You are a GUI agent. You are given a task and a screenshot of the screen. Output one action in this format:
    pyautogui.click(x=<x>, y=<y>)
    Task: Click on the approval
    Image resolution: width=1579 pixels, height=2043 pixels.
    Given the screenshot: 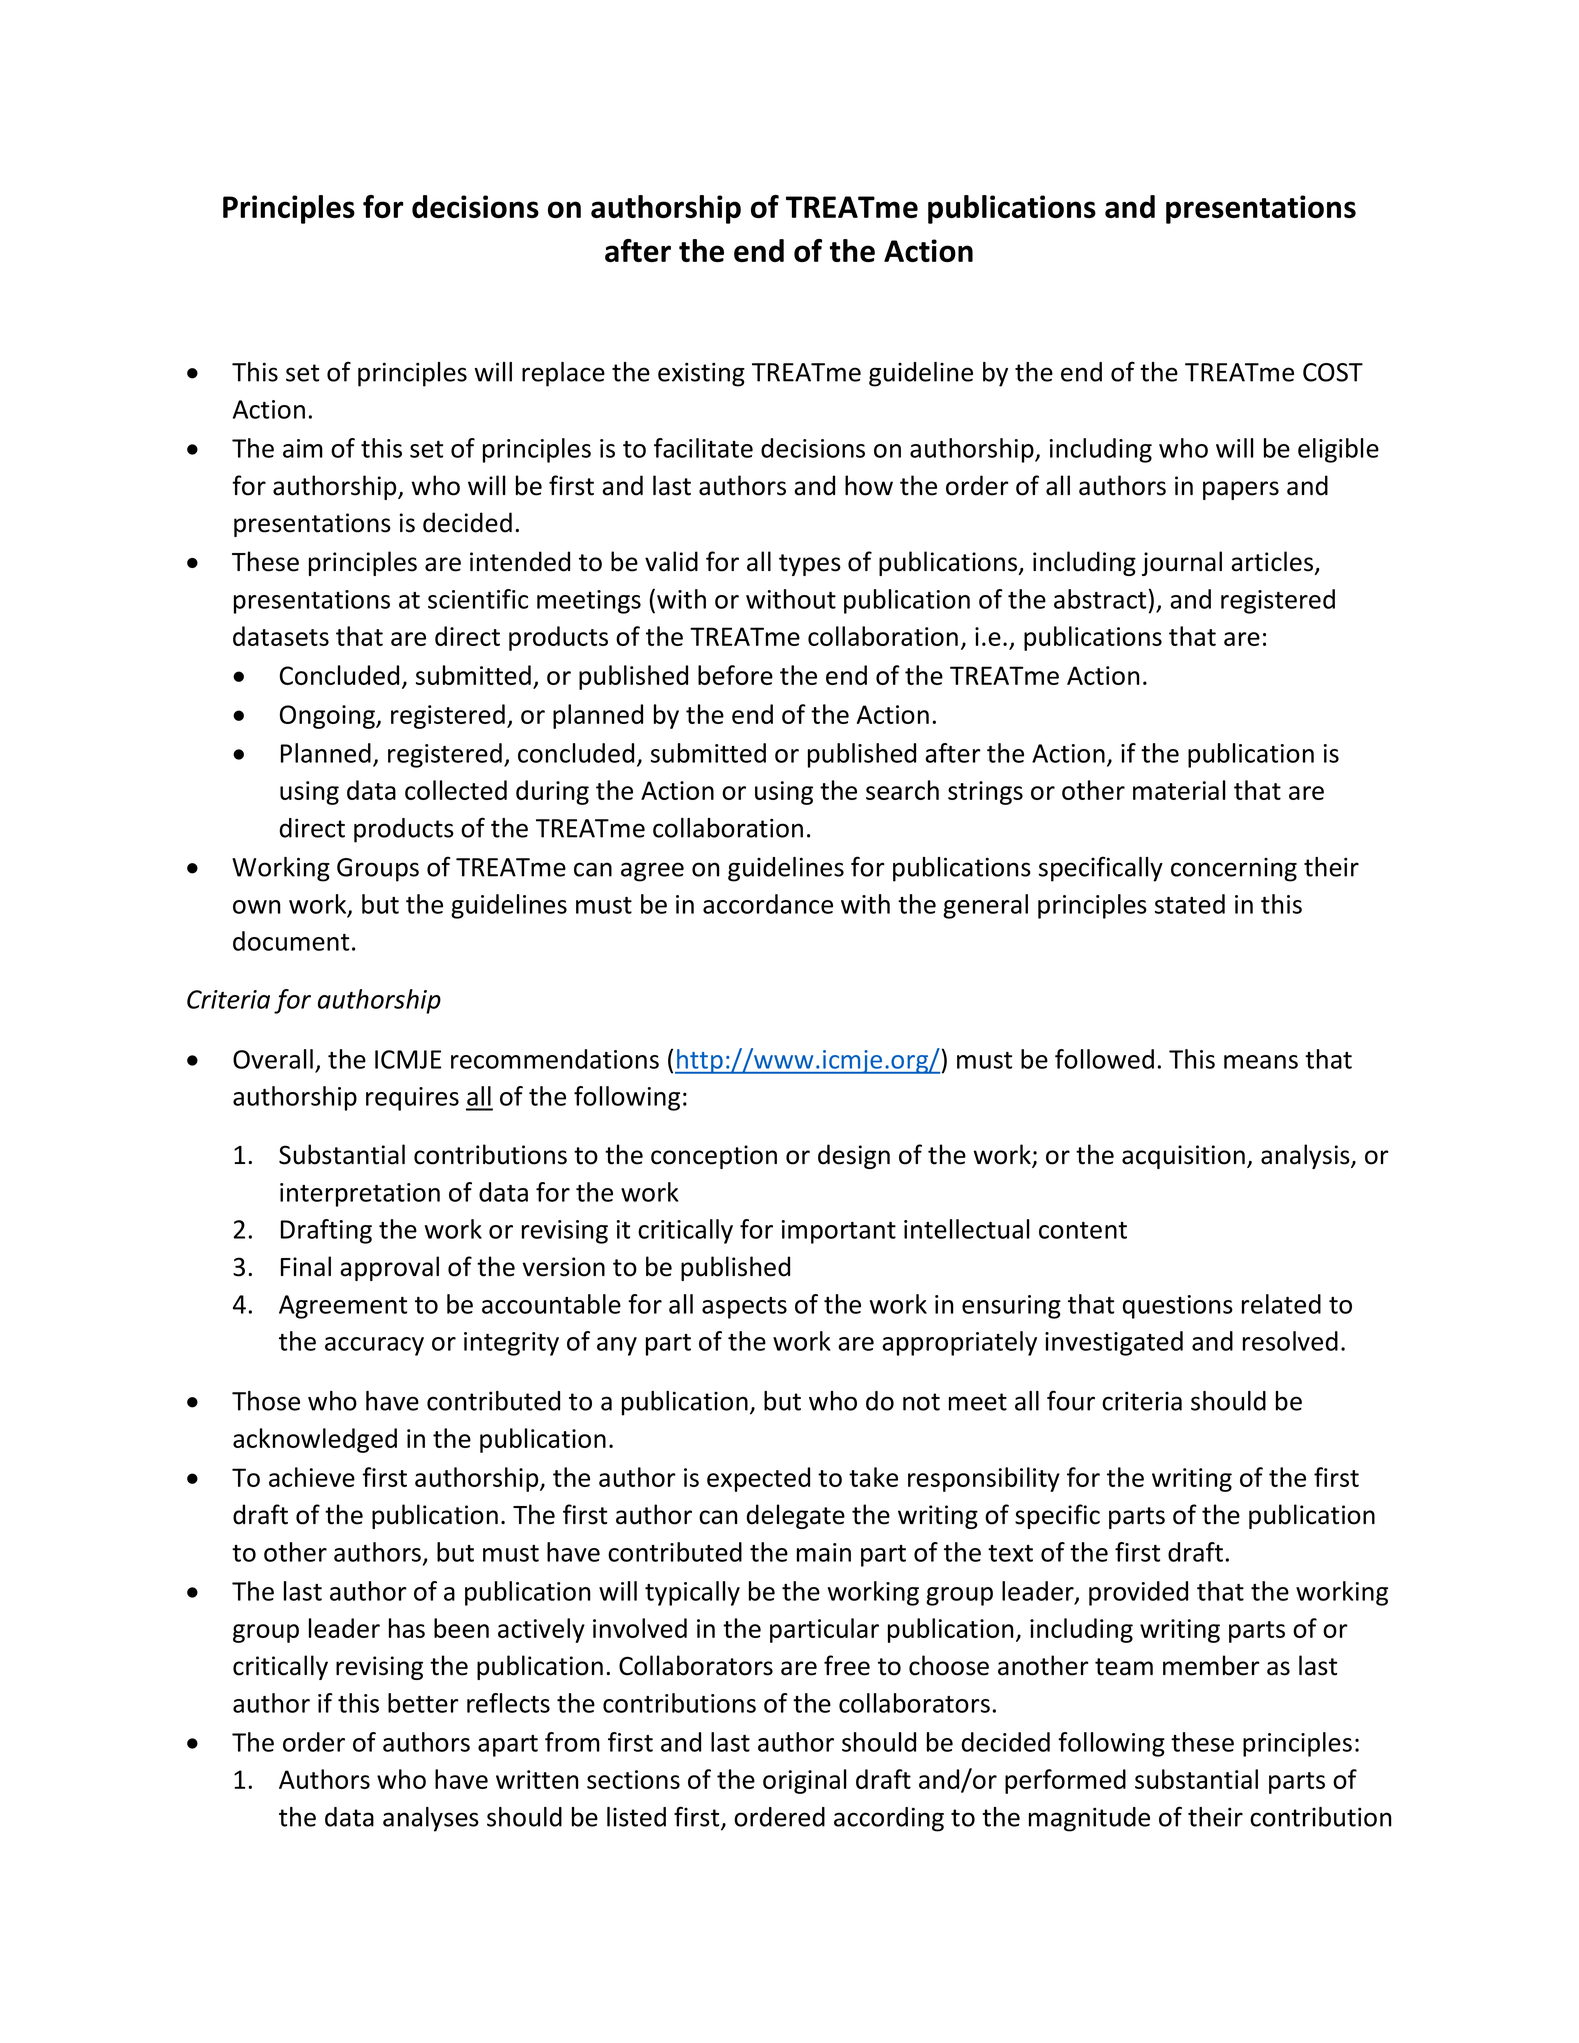 What is the action you would take?
    pyautogui.click(x=389, y=1268)
